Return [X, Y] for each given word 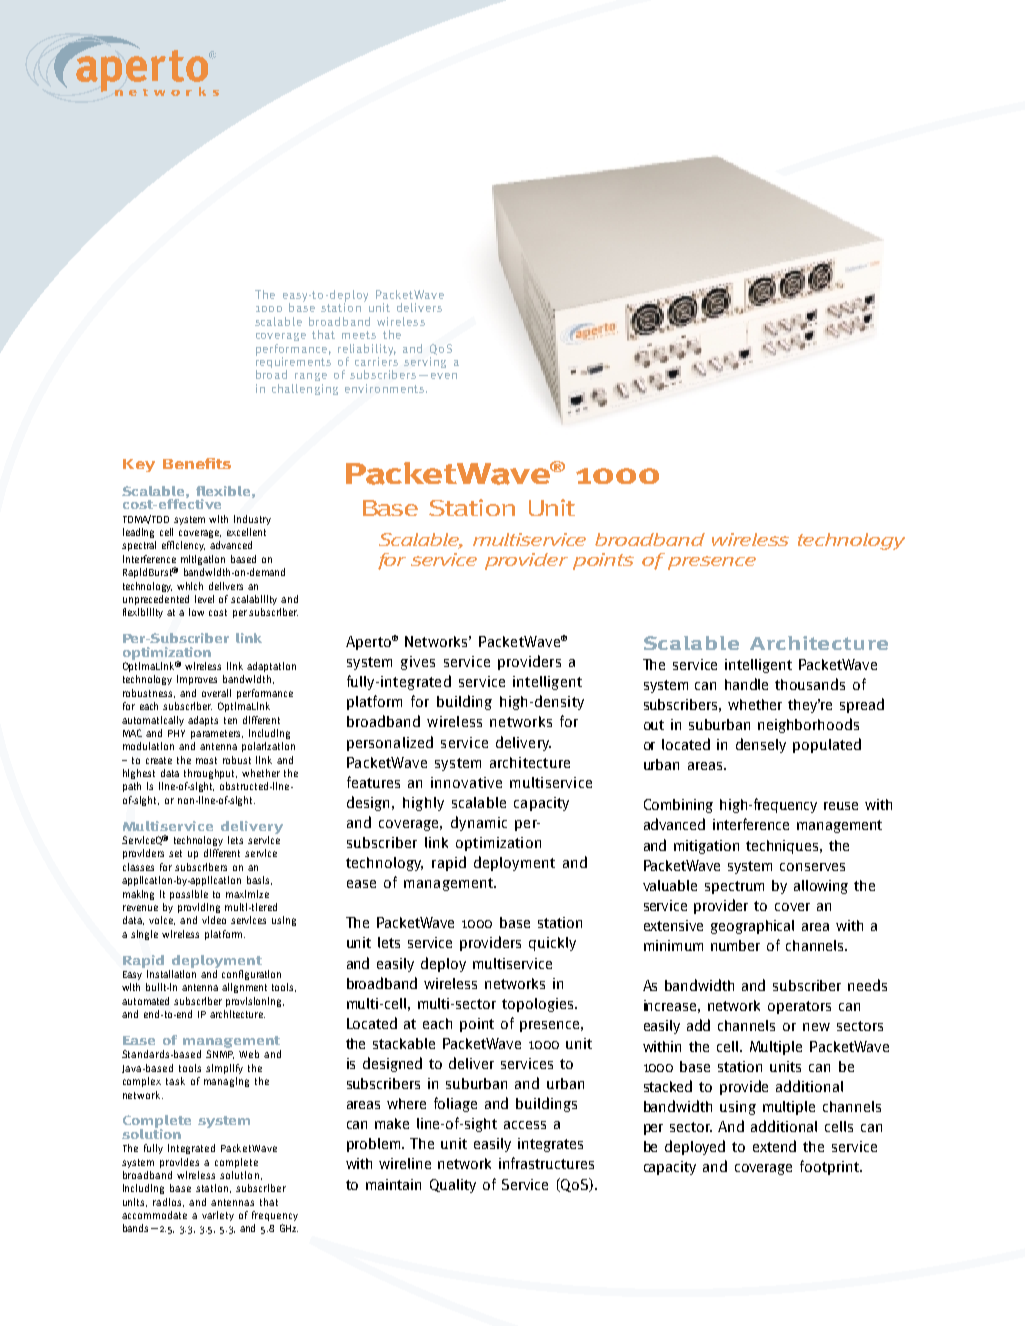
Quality [453, 1186]
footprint [830, 1167]
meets [359, 335]
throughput [210, 774]
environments [384, 388]
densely [761, 745]
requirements [293, 362]
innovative [466, 782]
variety [218, 1216]
